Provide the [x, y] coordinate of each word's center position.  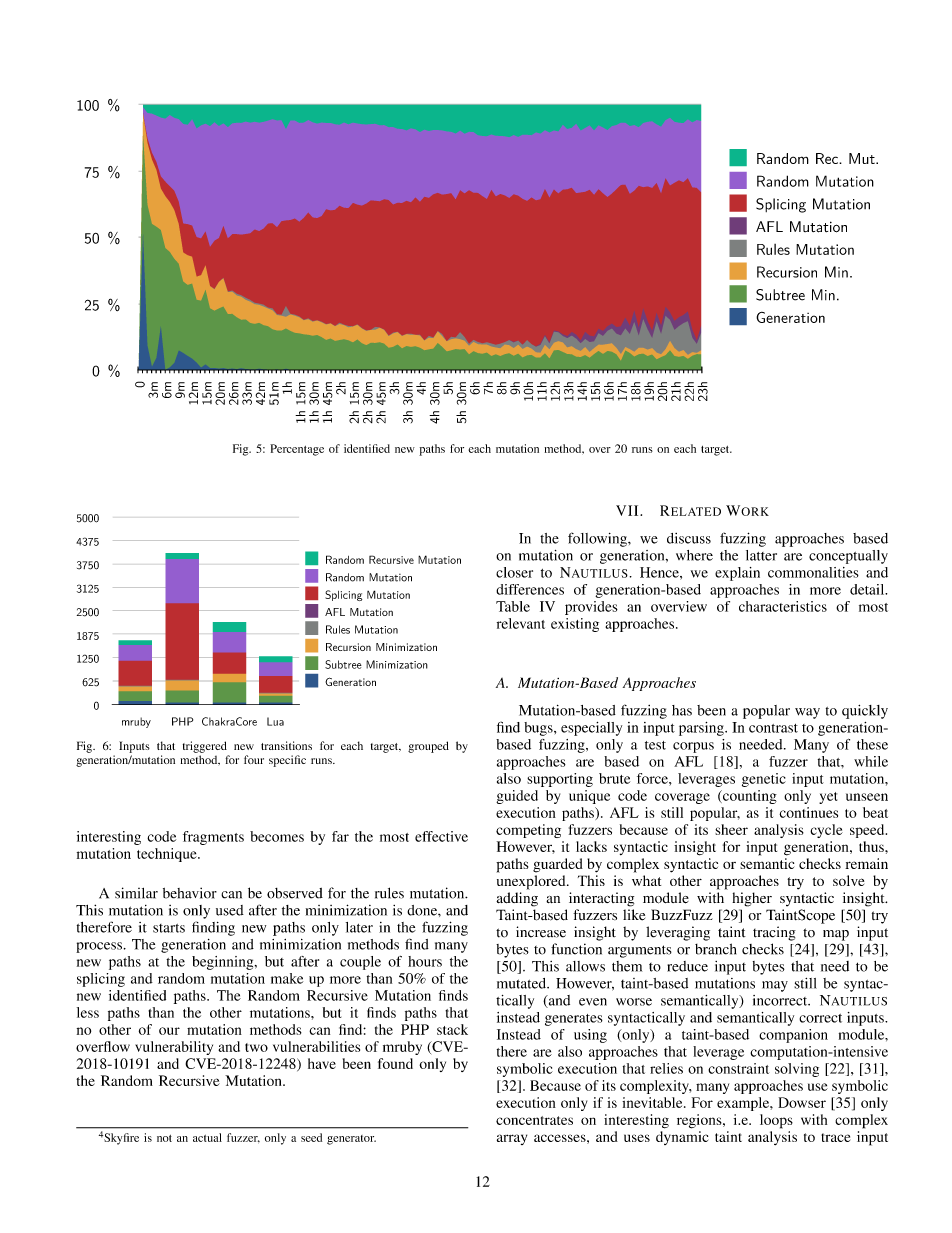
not [164, 1138]
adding [517, 899]
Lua [275, 721]
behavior [190, 893]
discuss [689, 538]
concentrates [534, 1120]
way [807, 713]
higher [752, 899]
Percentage [297, 450]
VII [628, 510]
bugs [539, 729]
